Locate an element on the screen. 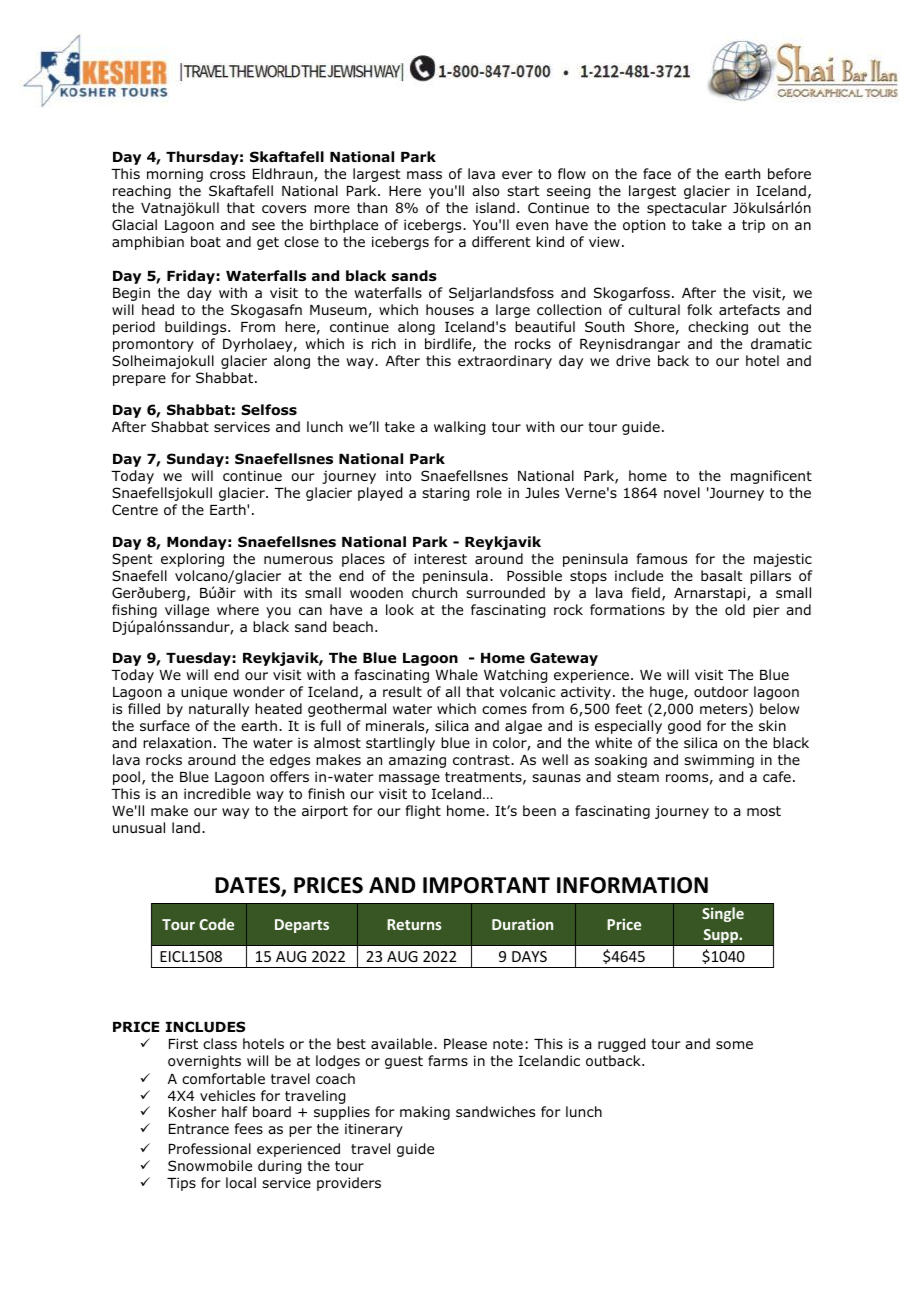 The width and height of the screenshot is (924, 1308). Professional is located at coordinates (210, 1148).
